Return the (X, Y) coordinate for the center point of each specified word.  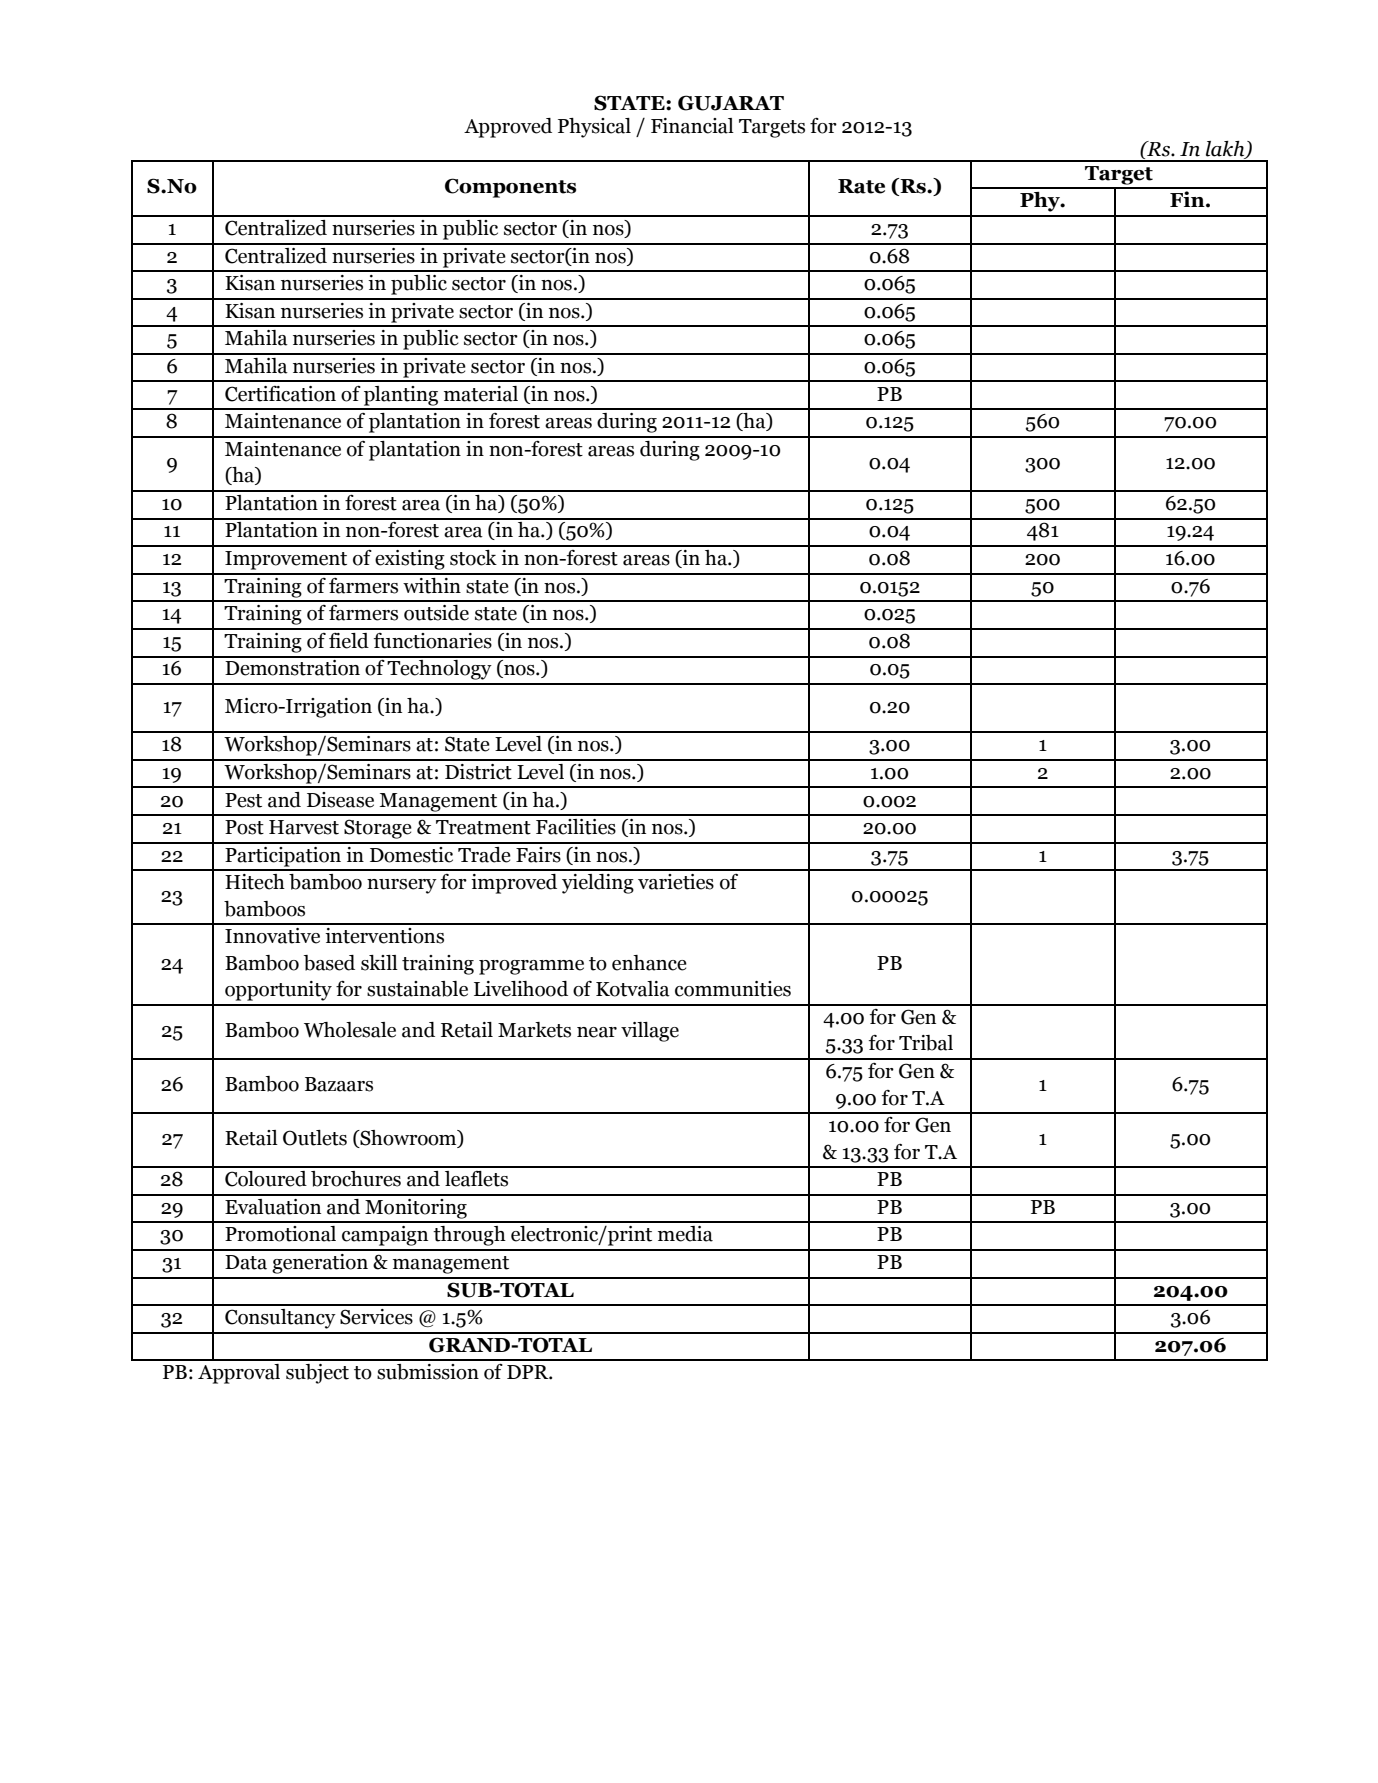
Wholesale (350, 1030)
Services (376, 1317)
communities (733, 989)
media (685, 1234)
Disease (340, 800)
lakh (1226, 149)
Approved (508, 128)
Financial (692, 126)
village (650, 1032)
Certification (280, 394)
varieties (676, 882)
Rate (861, 186)
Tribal (926, 1043)
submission (428, 1372)
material (481, 394)
